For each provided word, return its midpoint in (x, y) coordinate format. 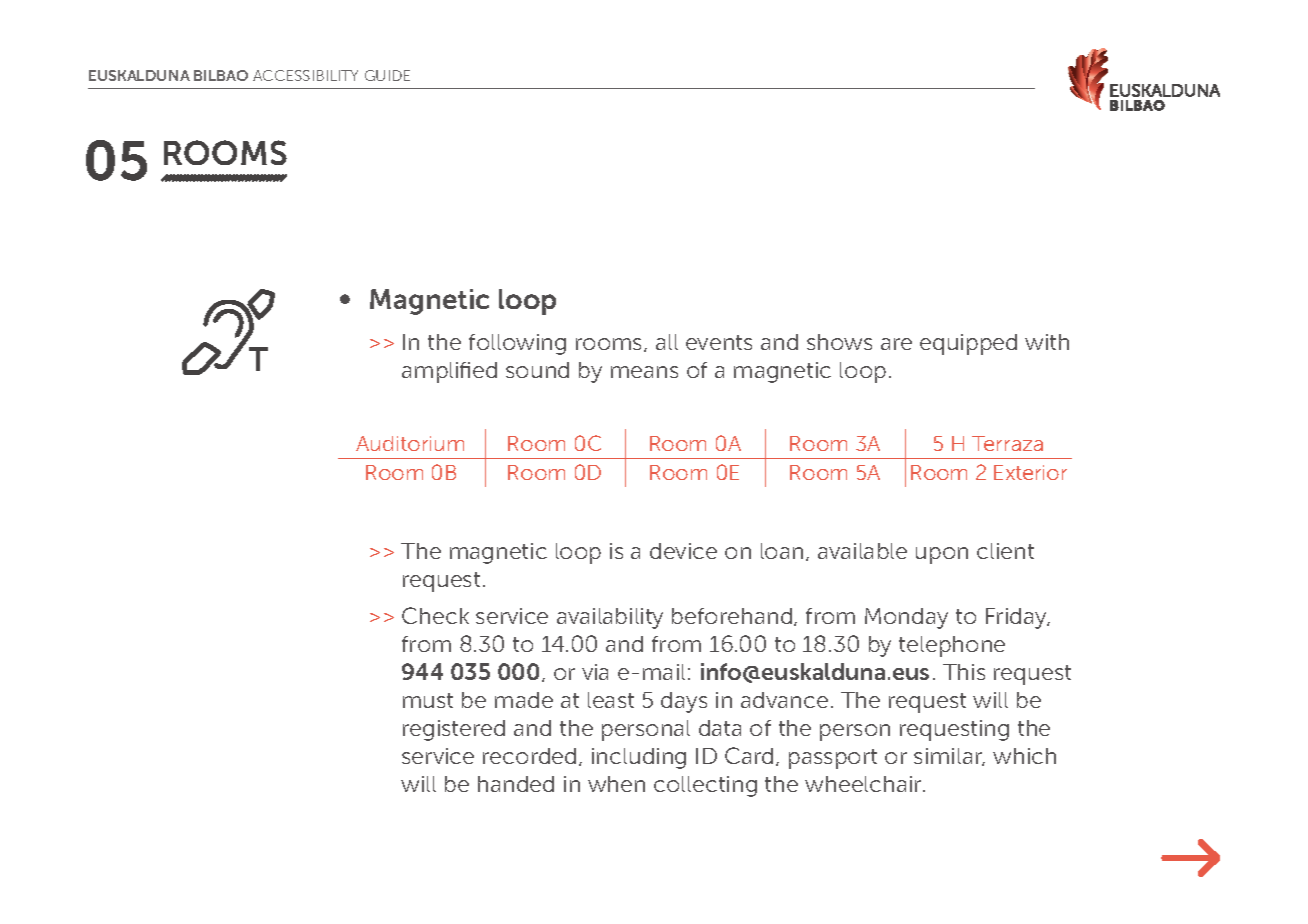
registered (454, 730)
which (1024, 756)
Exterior (1030, 472)
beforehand (732, 616)
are (896, 344)
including (639, 758)
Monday (906, 618)
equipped (968, 344)
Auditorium (410, 443)
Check (435, 615)
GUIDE (387, 75)
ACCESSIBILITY (305, 75)
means (644, 372)
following (517, 344)
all (667, 342)
